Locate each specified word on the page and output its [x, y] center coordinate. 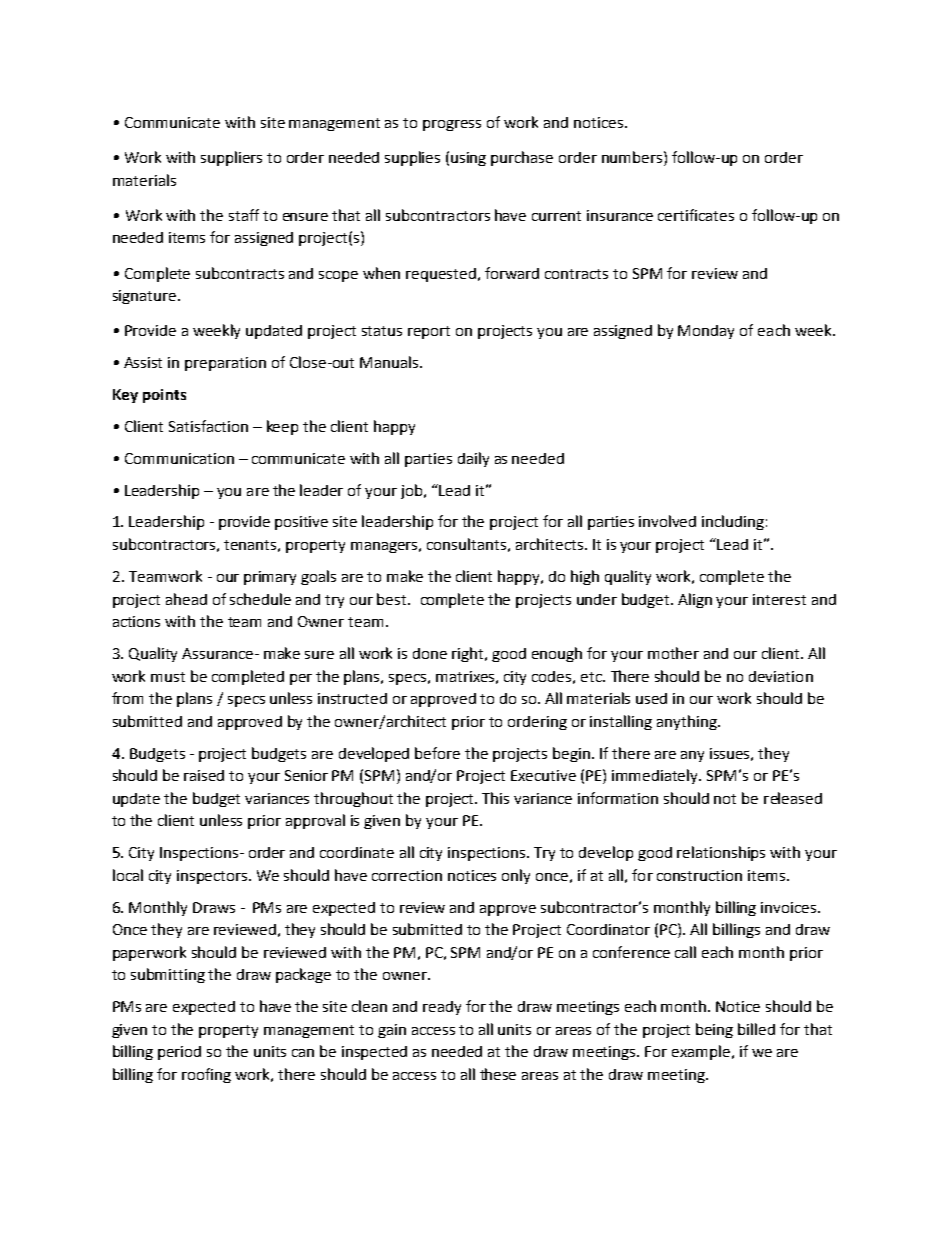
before [437, 753]
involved [667, 521]
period [179, 1053]
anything [688, 722]
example [701, 1052]
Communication [179, 458]
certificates [696, 215]
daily [473, 459]
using [468, 159]
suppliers [231, 158]
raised [204, 775]
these [498, 1074]
